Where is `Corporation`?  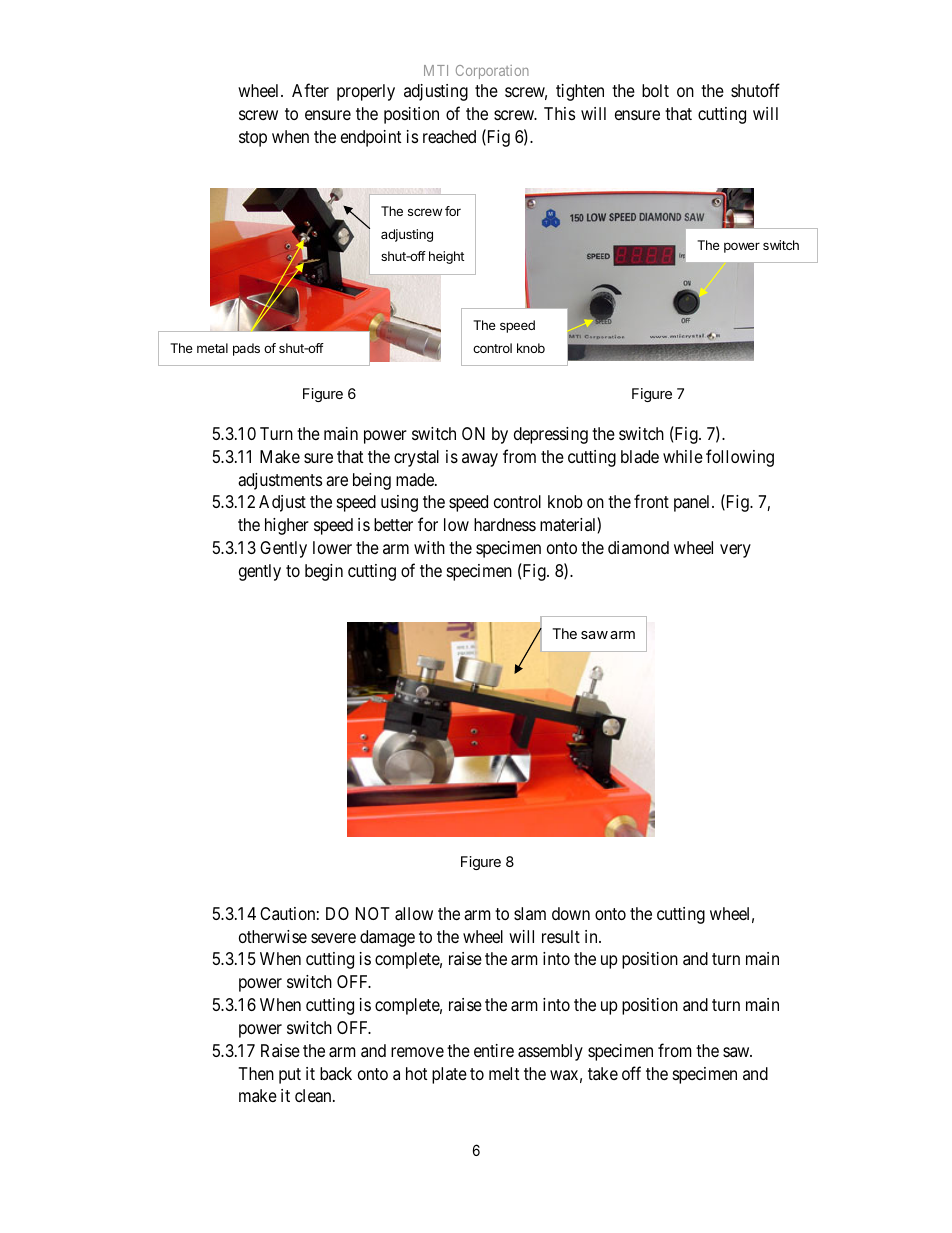
Corporation is located at coordinates (492, 72).
